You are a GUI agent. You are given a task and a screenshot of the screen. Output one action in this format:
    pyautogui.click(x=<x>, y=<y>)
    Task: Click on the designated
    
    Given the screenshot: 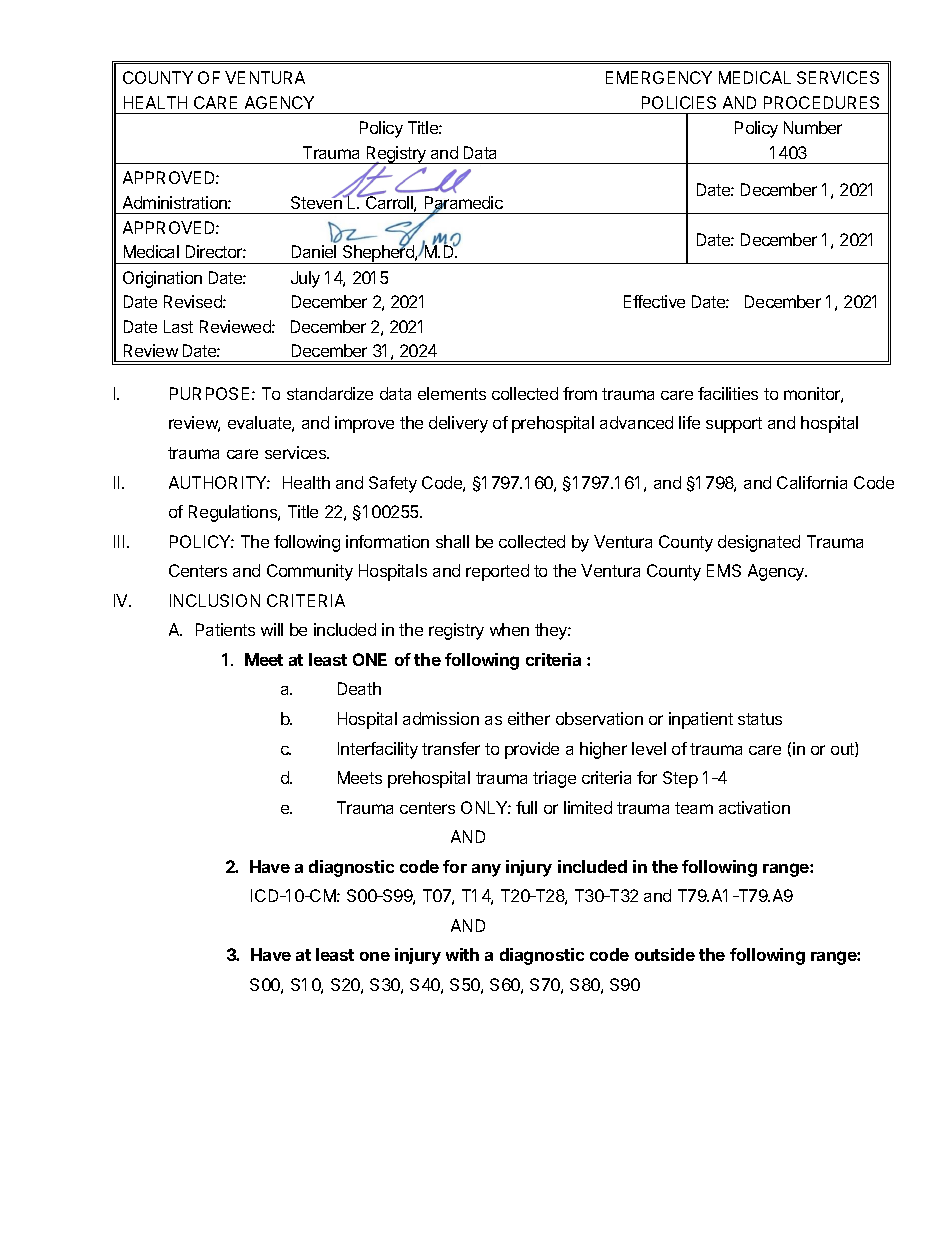 What is the action you would take?
    pyautogui.click(x=759, y=543)
